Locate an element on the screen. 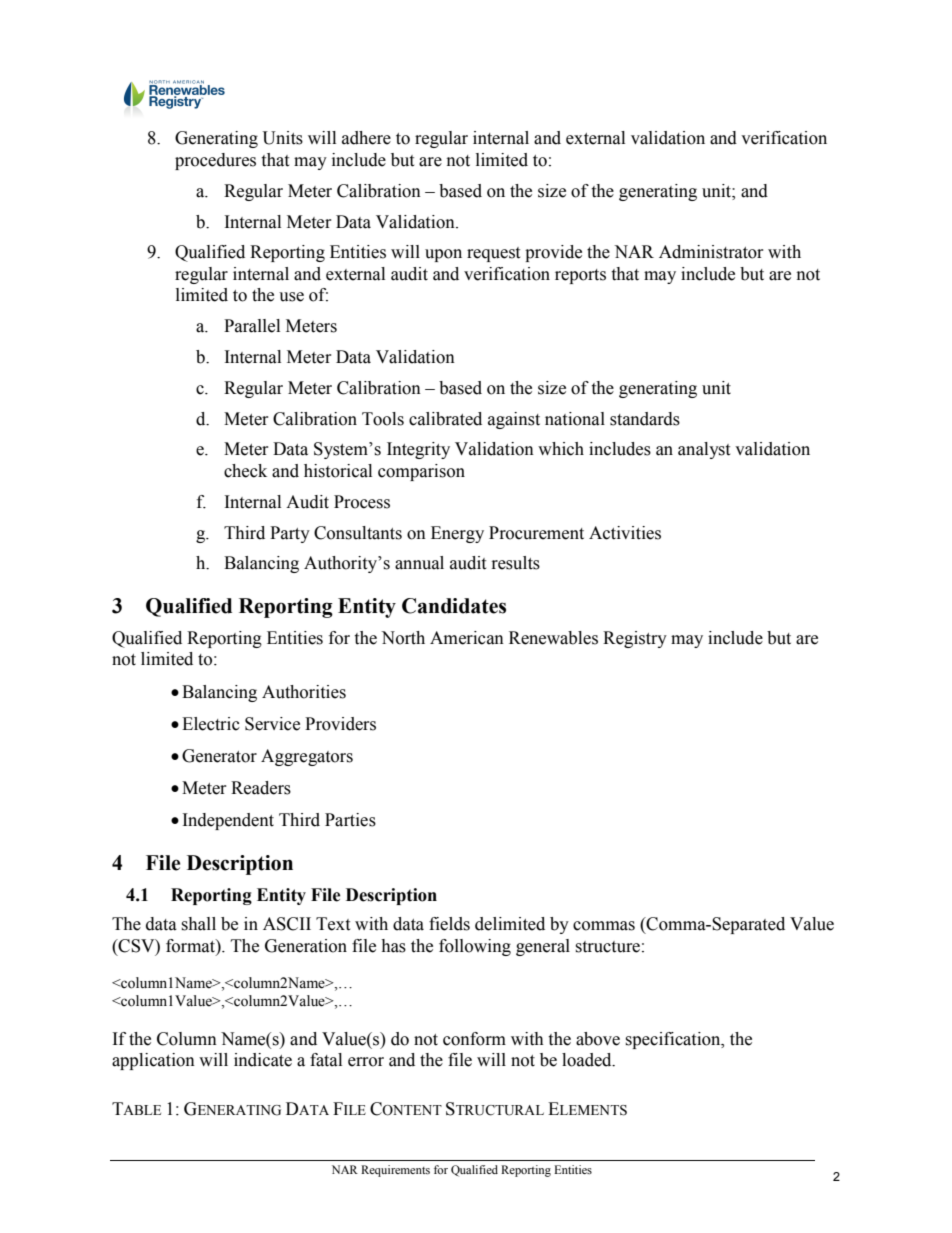 This screenshot has height=1233, width=952. North is located at coordinates (403, 638).
